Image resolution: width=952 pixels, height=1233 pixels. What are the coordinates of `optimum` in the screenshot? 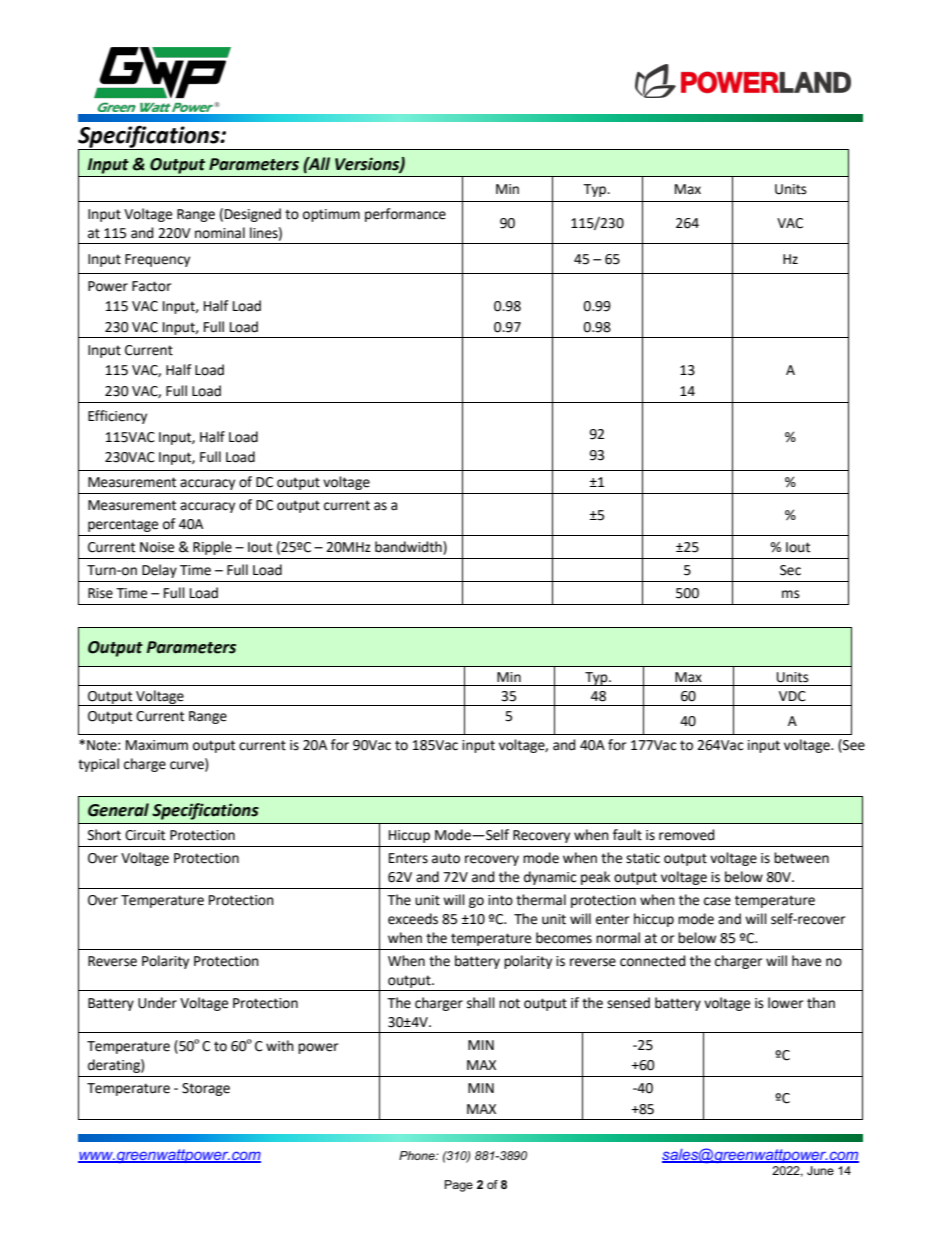 It's located at (331, 215).
